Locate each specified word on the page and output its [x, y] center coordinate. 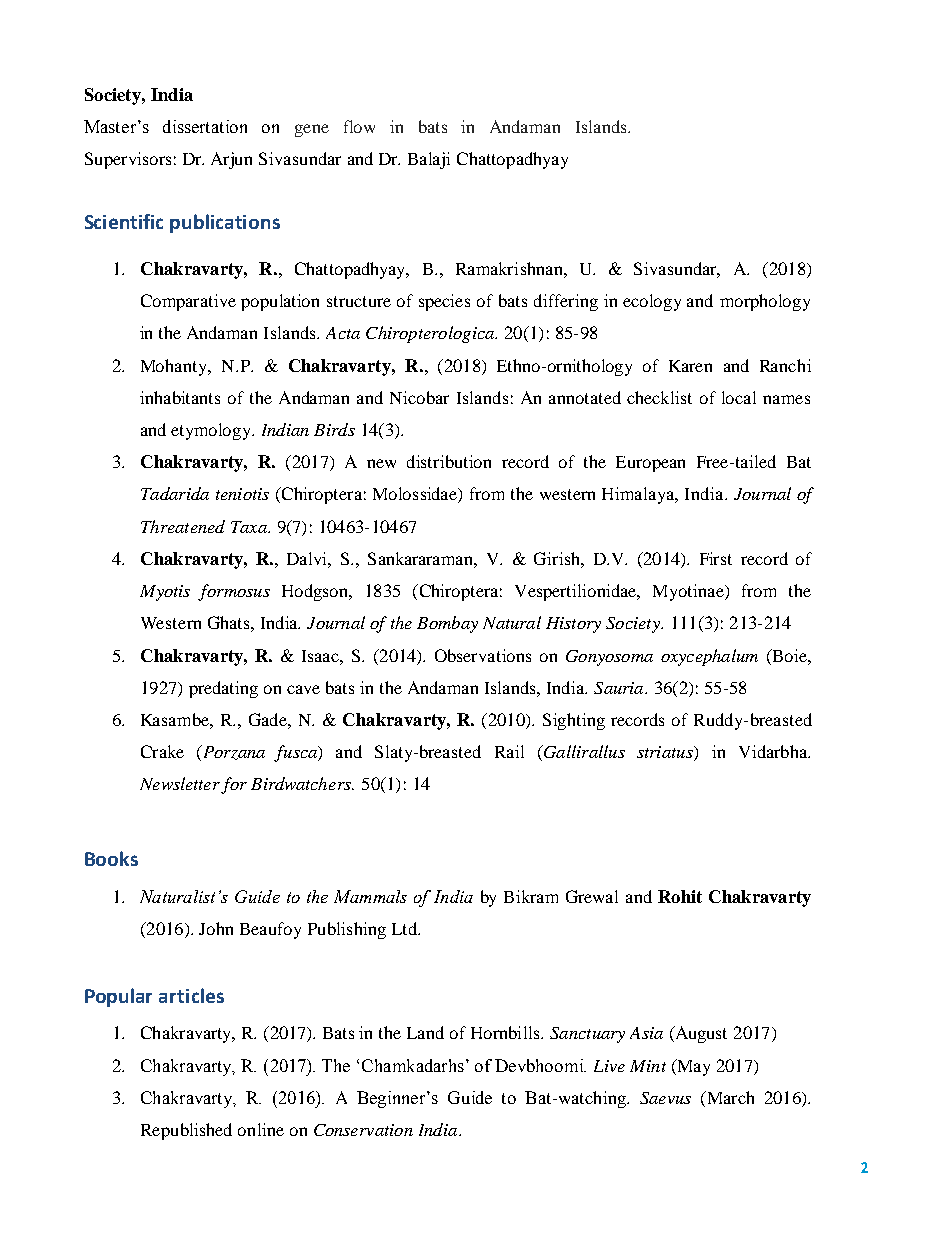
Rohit [680, 896]
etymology [212, 431]
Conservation [363, 1130]
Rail [509, 751]
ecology [652, 302]
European [650, 464]
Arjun [231, 160]
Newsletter [180, 783]
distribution [449, 461]
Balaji [429, 160]
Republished [186, 1131]
